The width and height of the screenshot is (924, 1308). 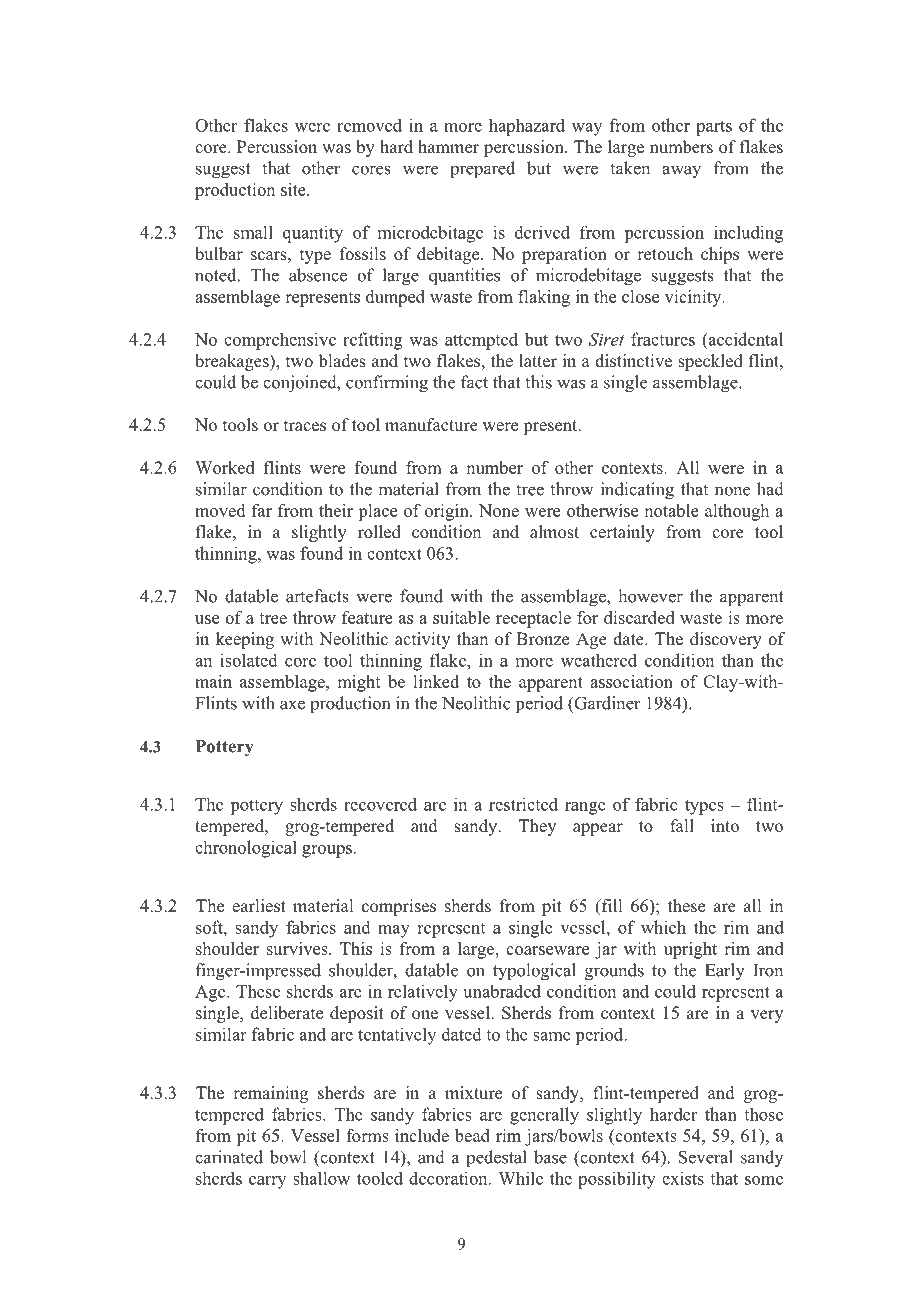 What do you see at coordinates (461, 617) in the screenshot?
I see `suitable` at bounding box center [461, 617].
